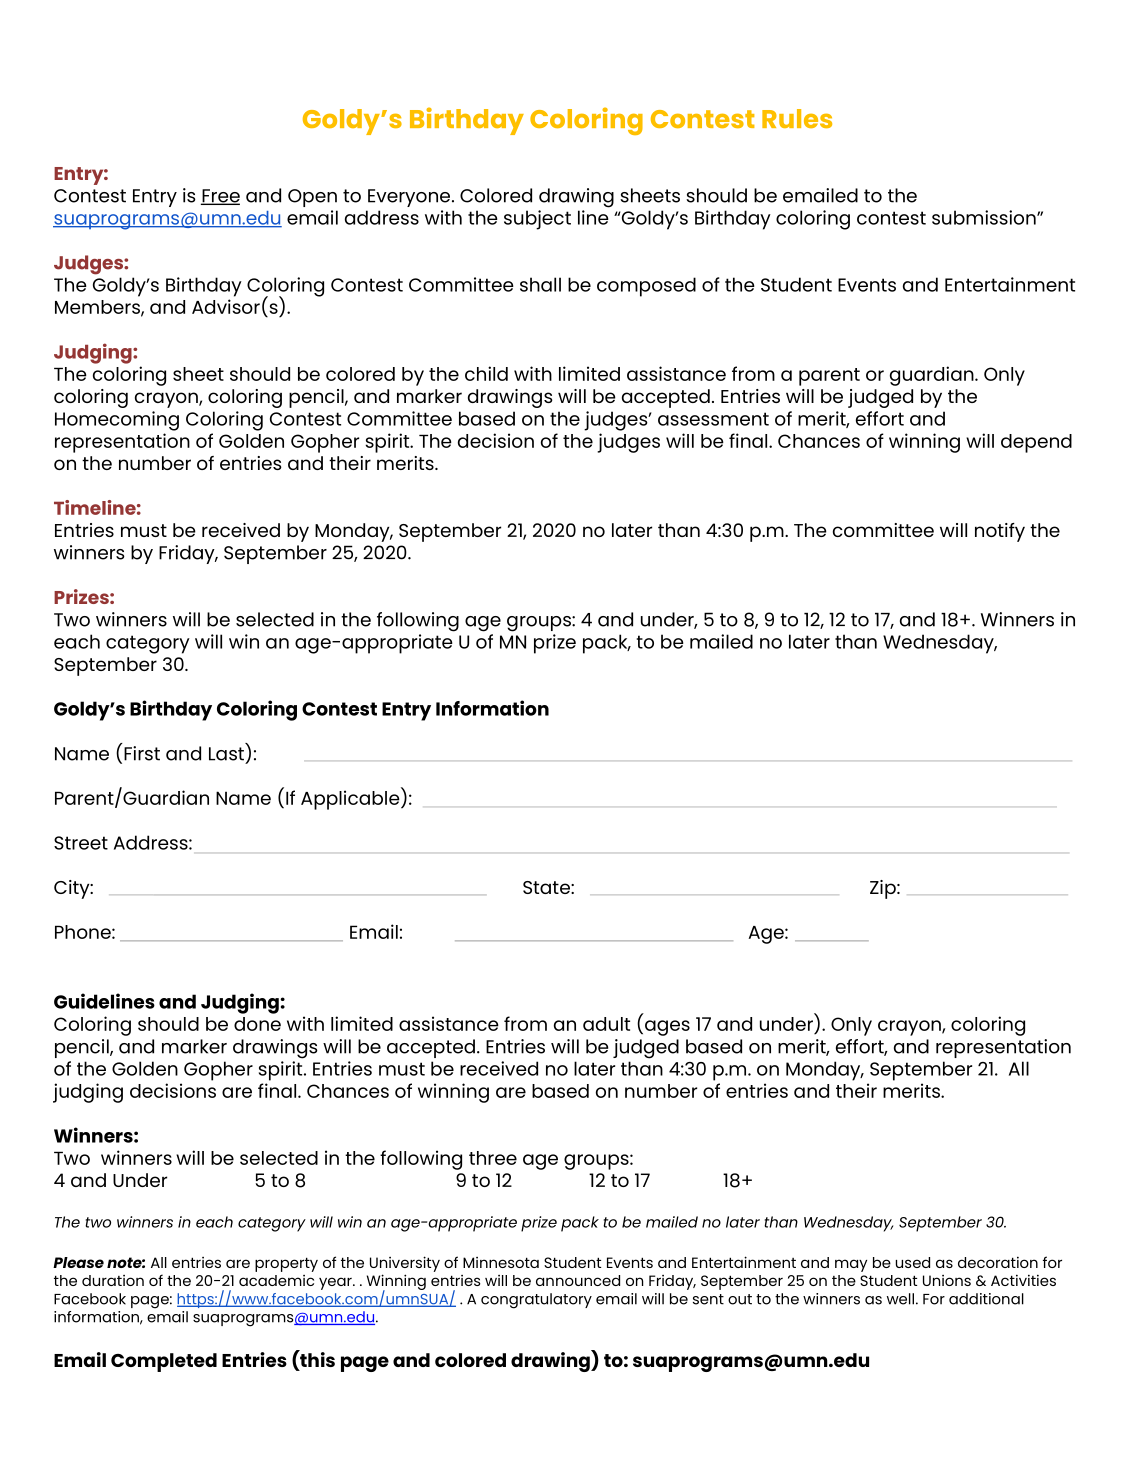  Describe the element at coordinates (1000, 532) in the page. I see `notify` at that location.
